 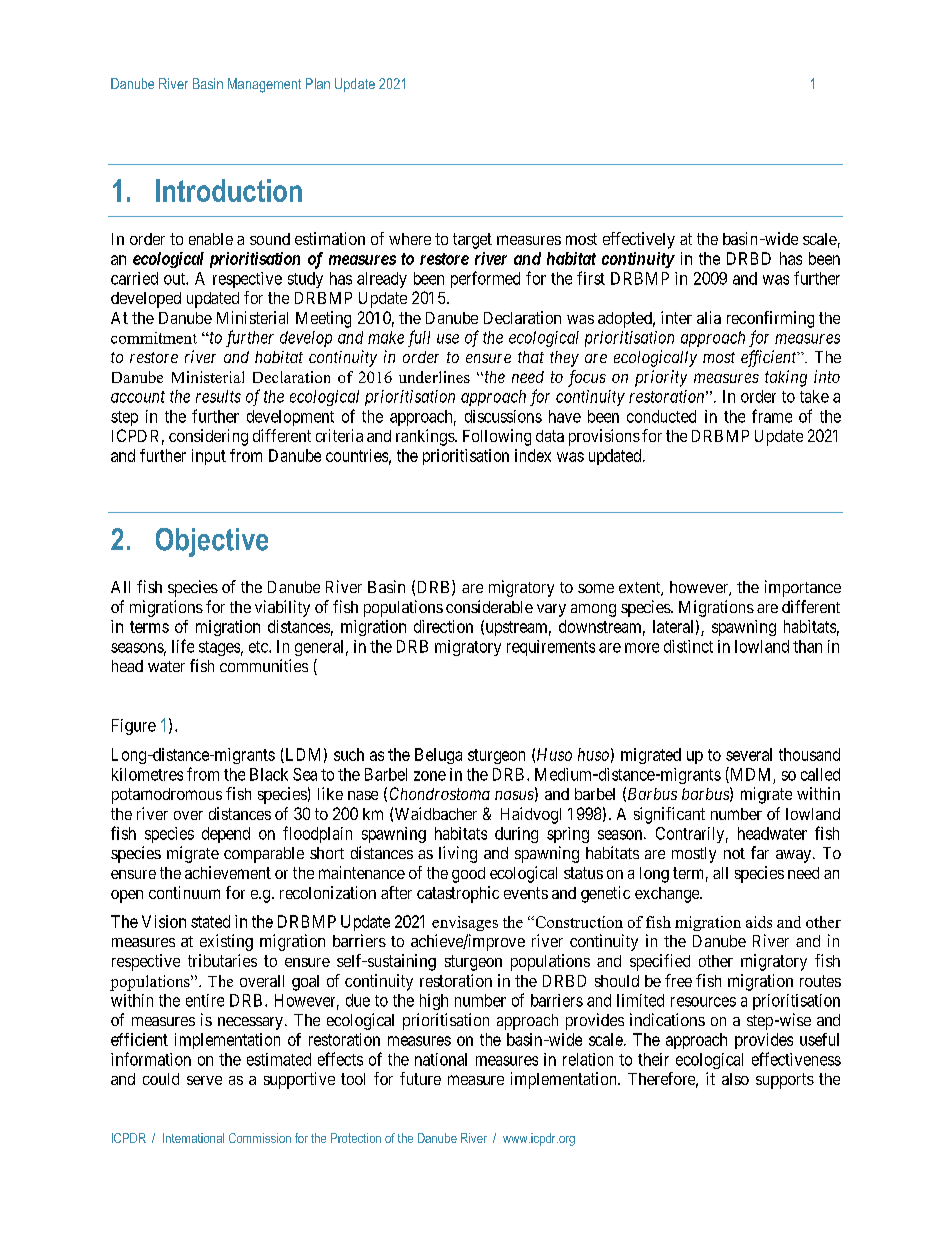 What do you see at coordinates (318, 83) in the document?
I see `Plan` at bounding box center [318, 83].
